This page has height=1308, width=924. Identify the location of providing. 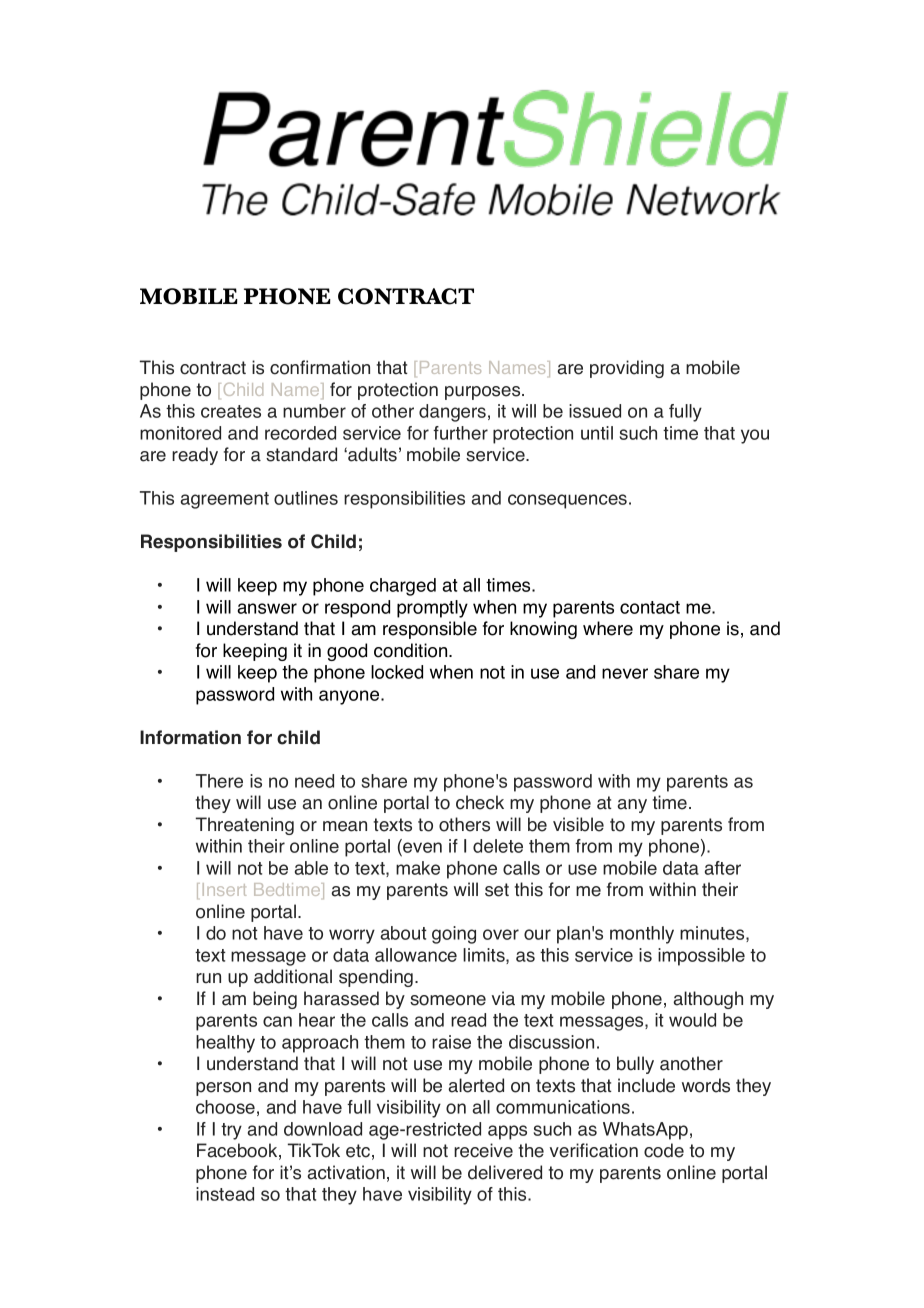
(627, 369).
